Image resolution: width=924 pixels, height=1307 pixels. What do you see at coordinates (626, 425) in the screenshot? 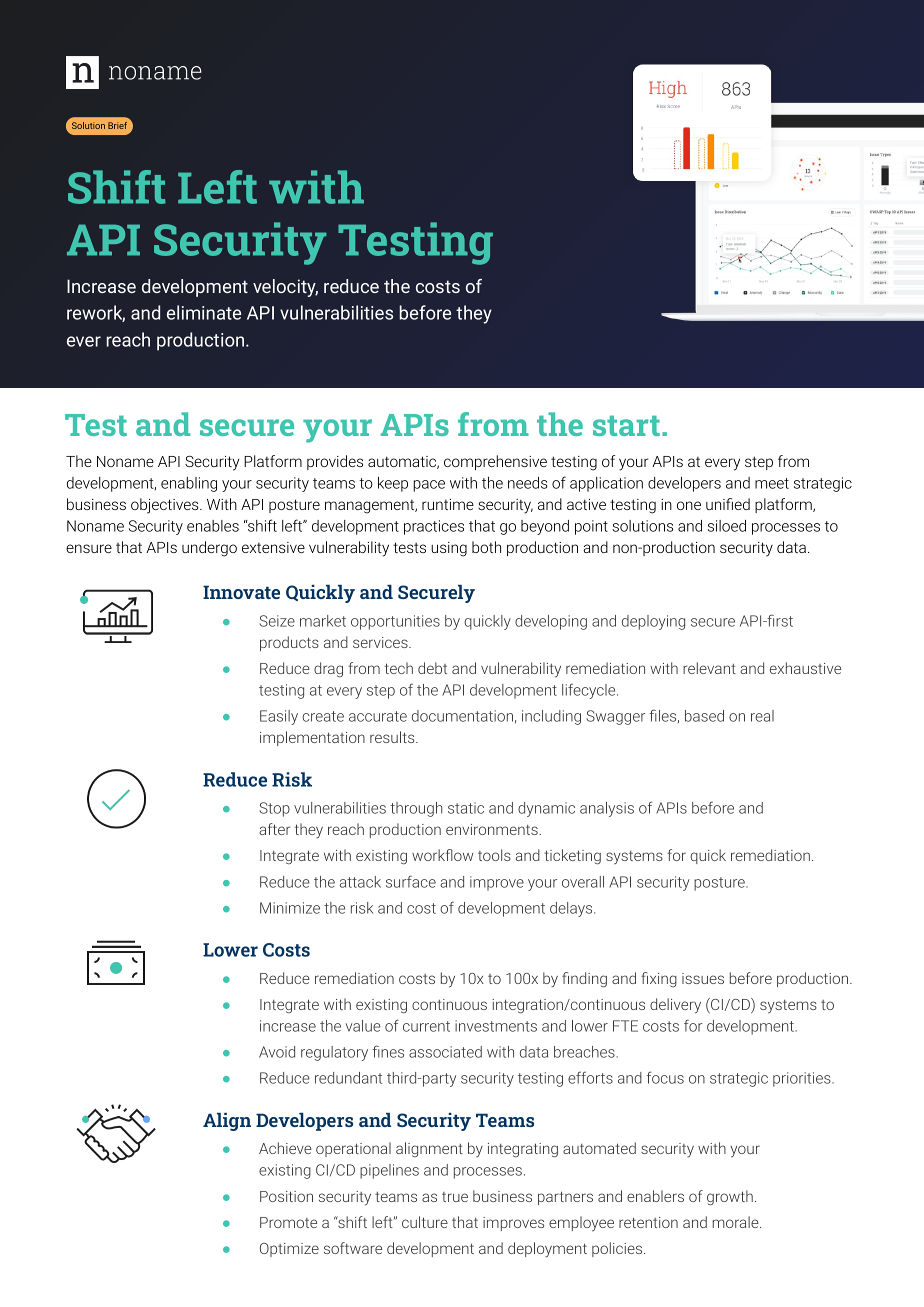
I see `start` at bounding box center [626, 425].
